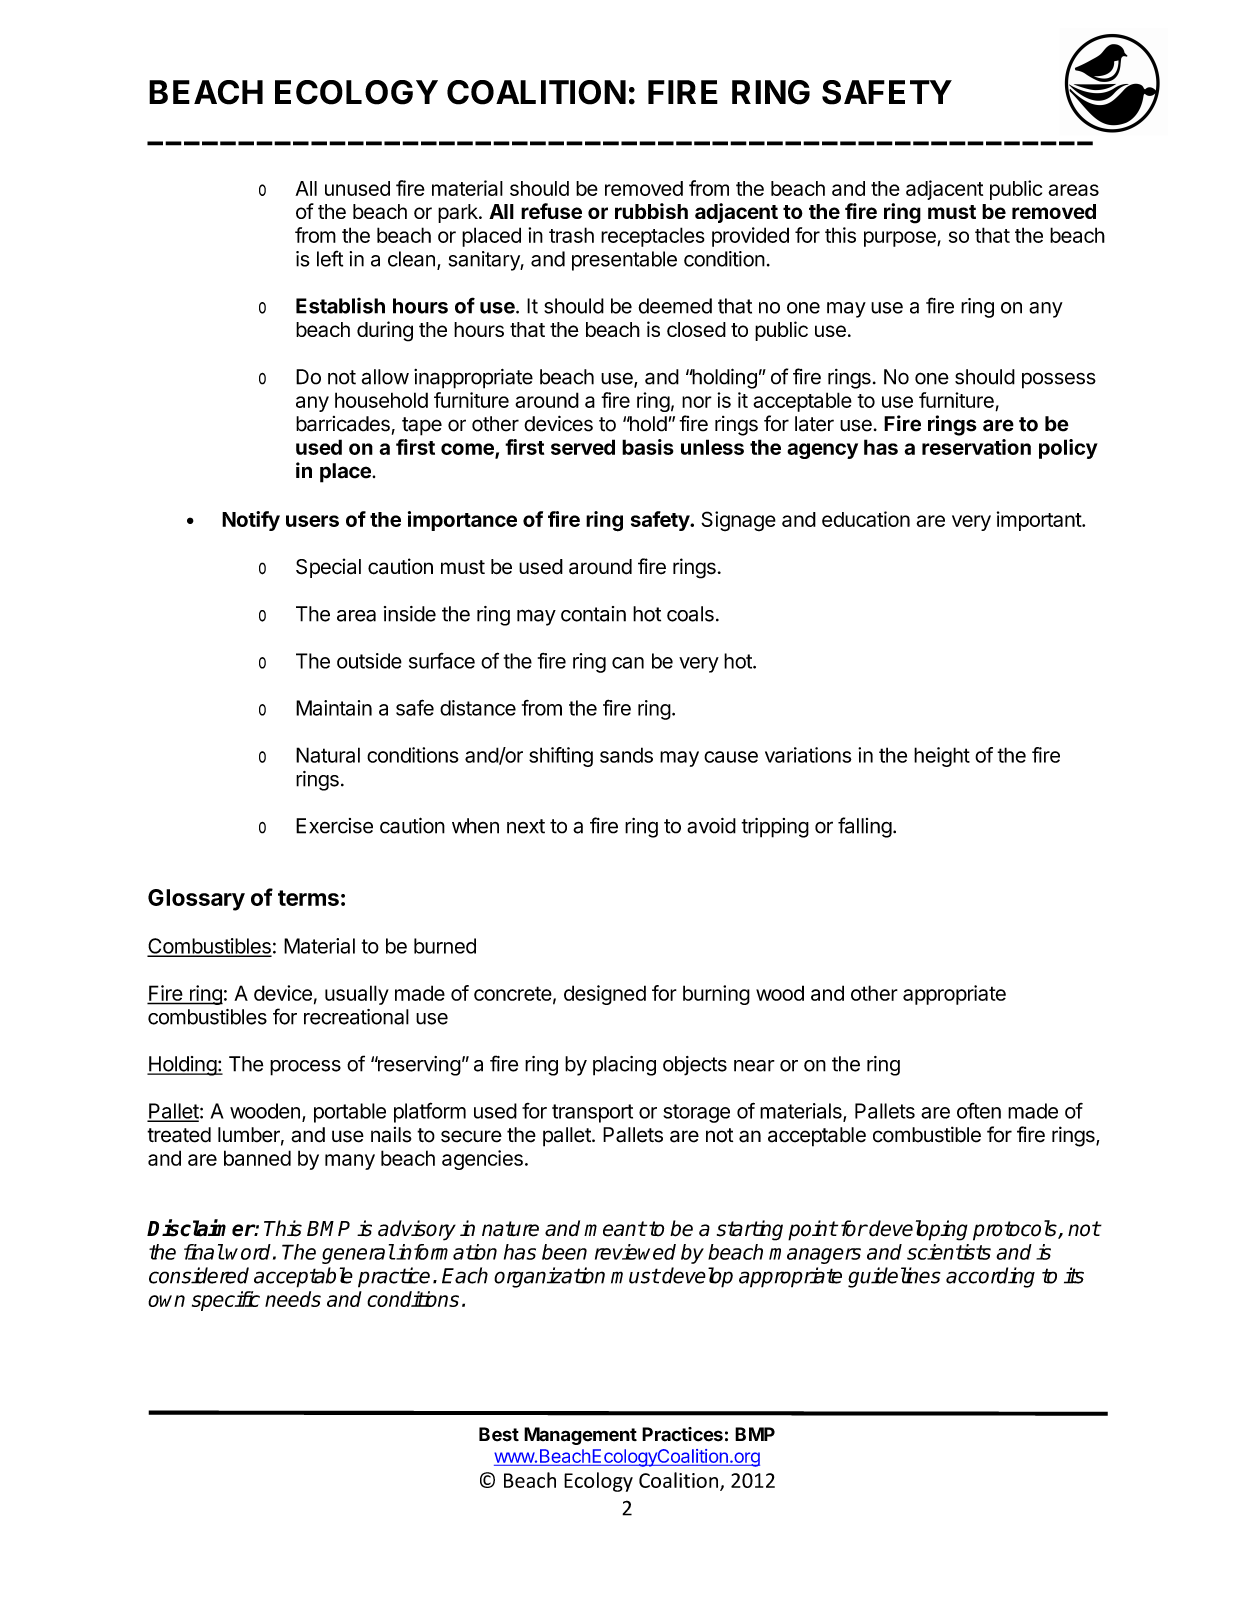  What do you see at coordinates (901, 239) in the document?
I see `purpose` at bounding box center [901, 239].
